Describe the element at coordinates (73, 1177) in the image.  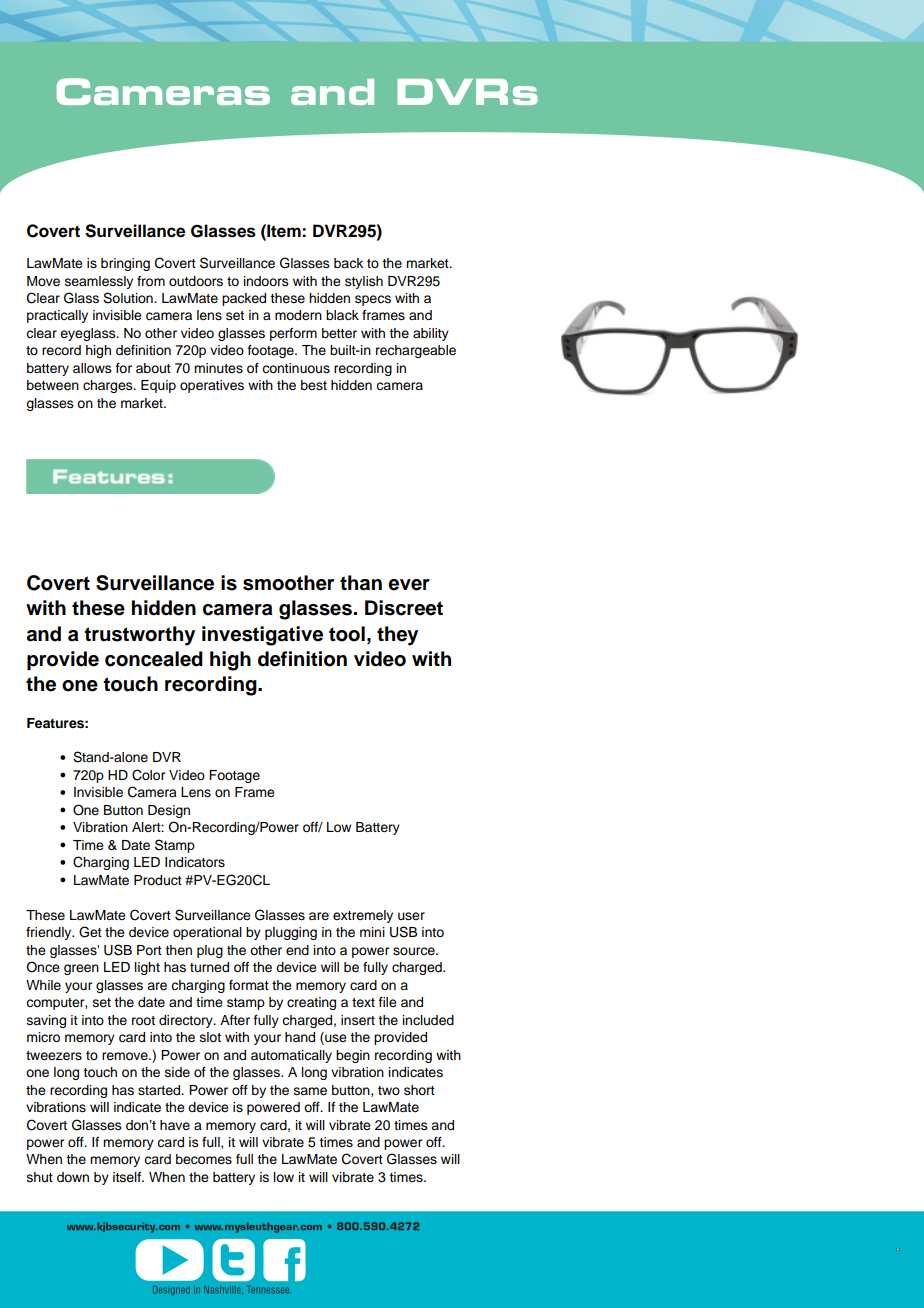
I see `down` at that location.
